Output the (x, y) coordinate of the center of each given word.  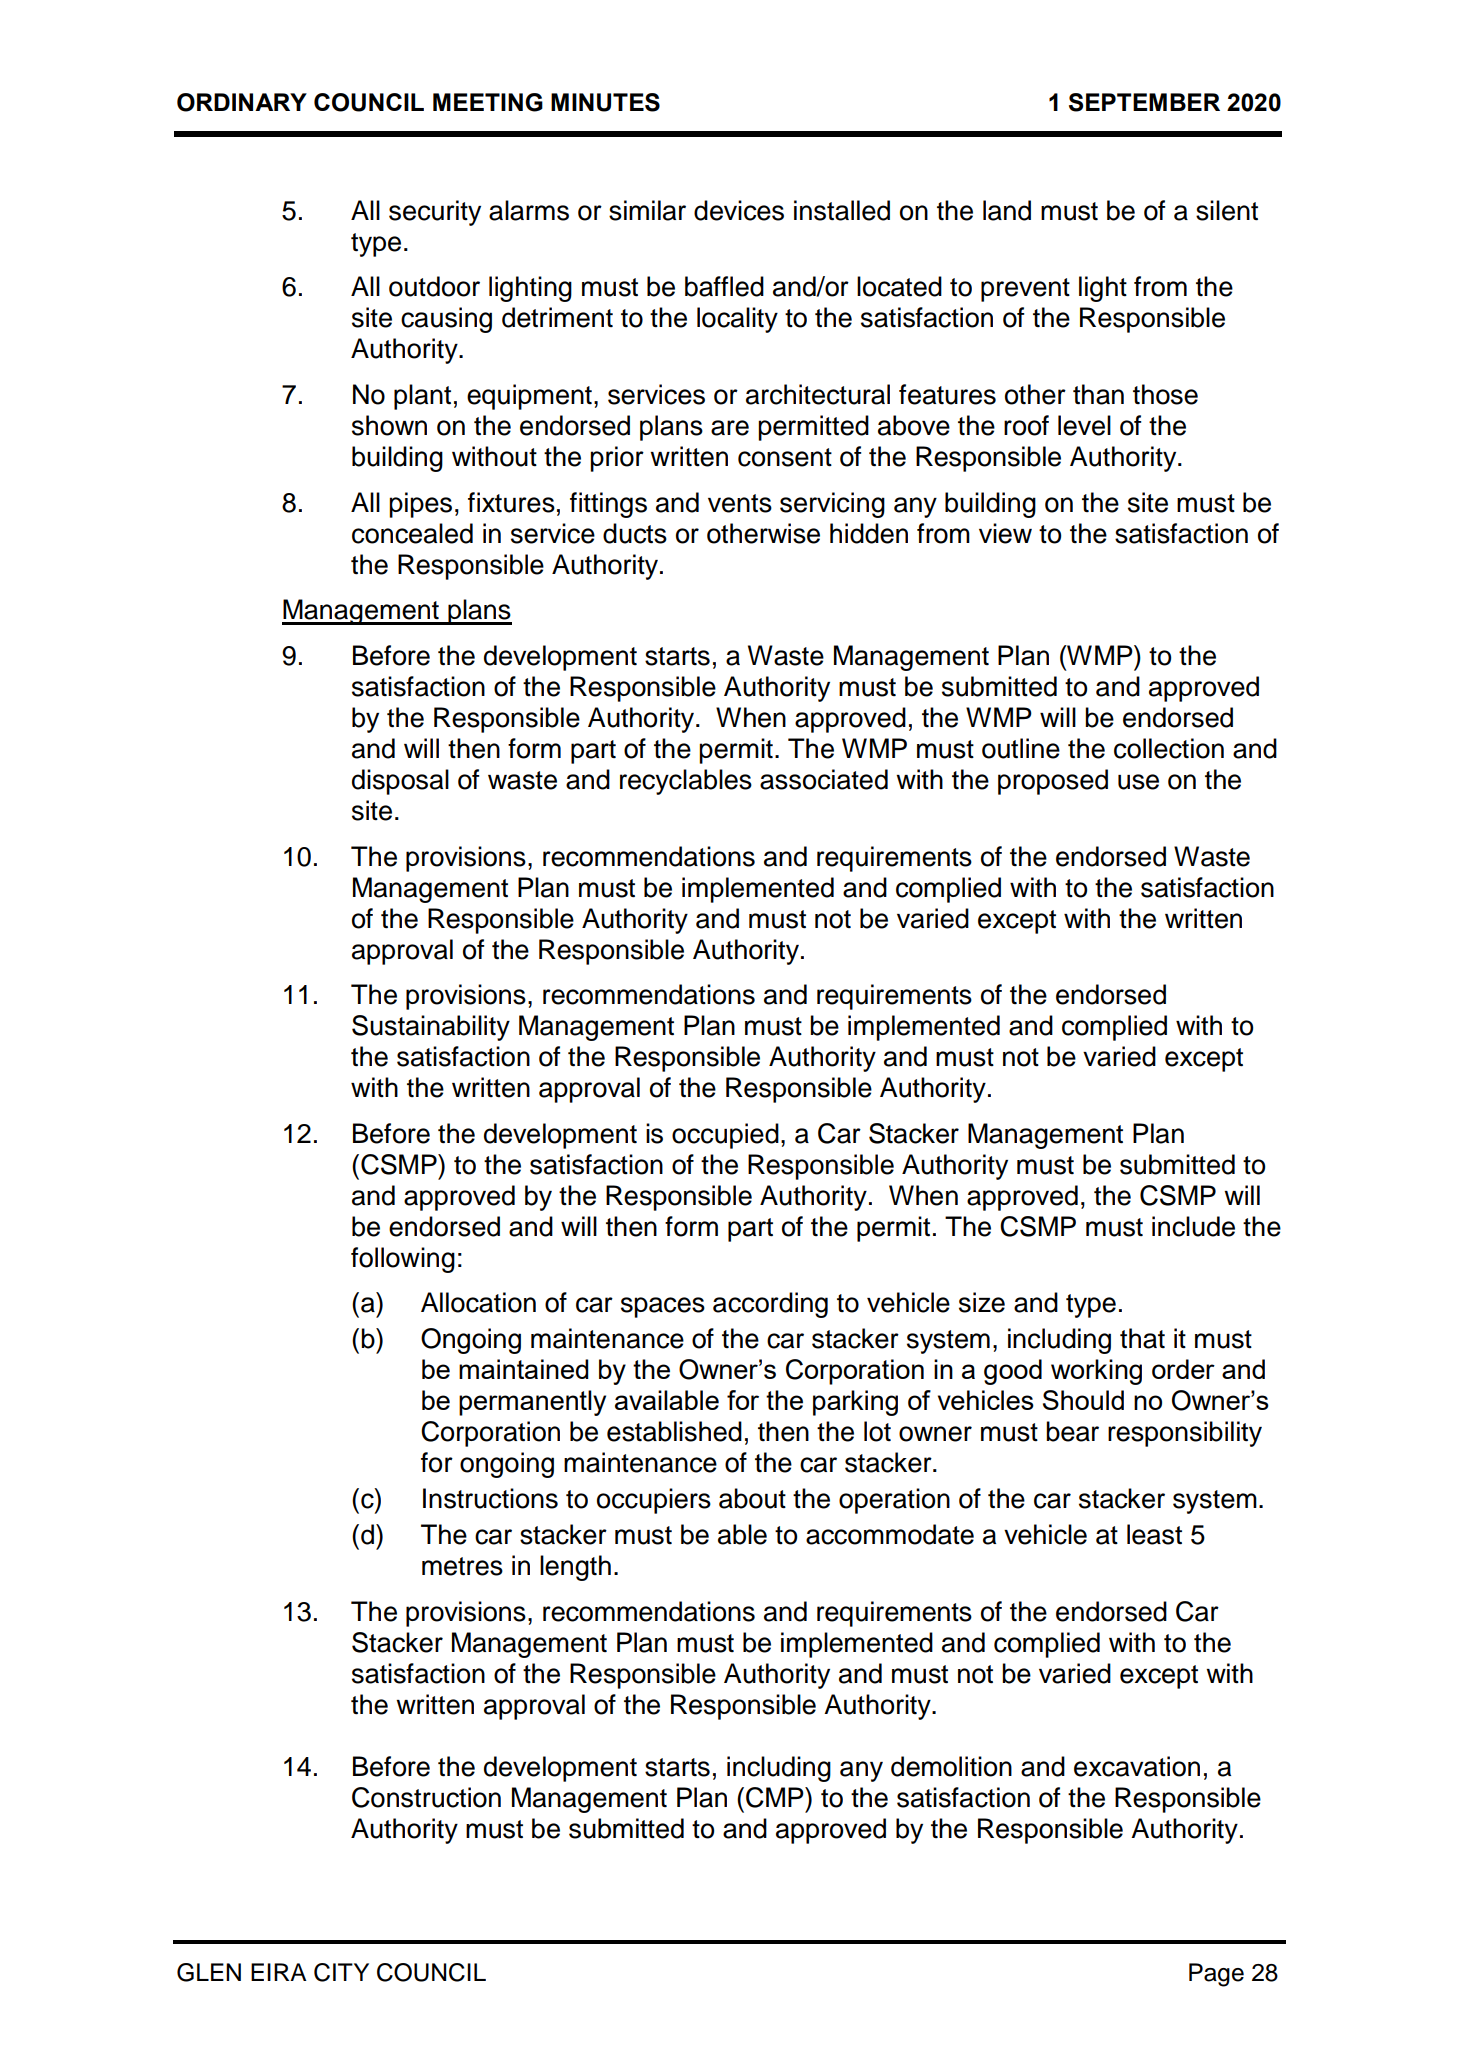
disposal (400, 782)
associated (824, 779)
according (770, 1305)
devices (739, 210)
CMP (776, 1797)
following (403, 1260)
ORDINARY (242, 102)
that (1142, 1338)
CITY (341, 1972)
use (1138, 782)
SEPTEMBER (1144, 102)
